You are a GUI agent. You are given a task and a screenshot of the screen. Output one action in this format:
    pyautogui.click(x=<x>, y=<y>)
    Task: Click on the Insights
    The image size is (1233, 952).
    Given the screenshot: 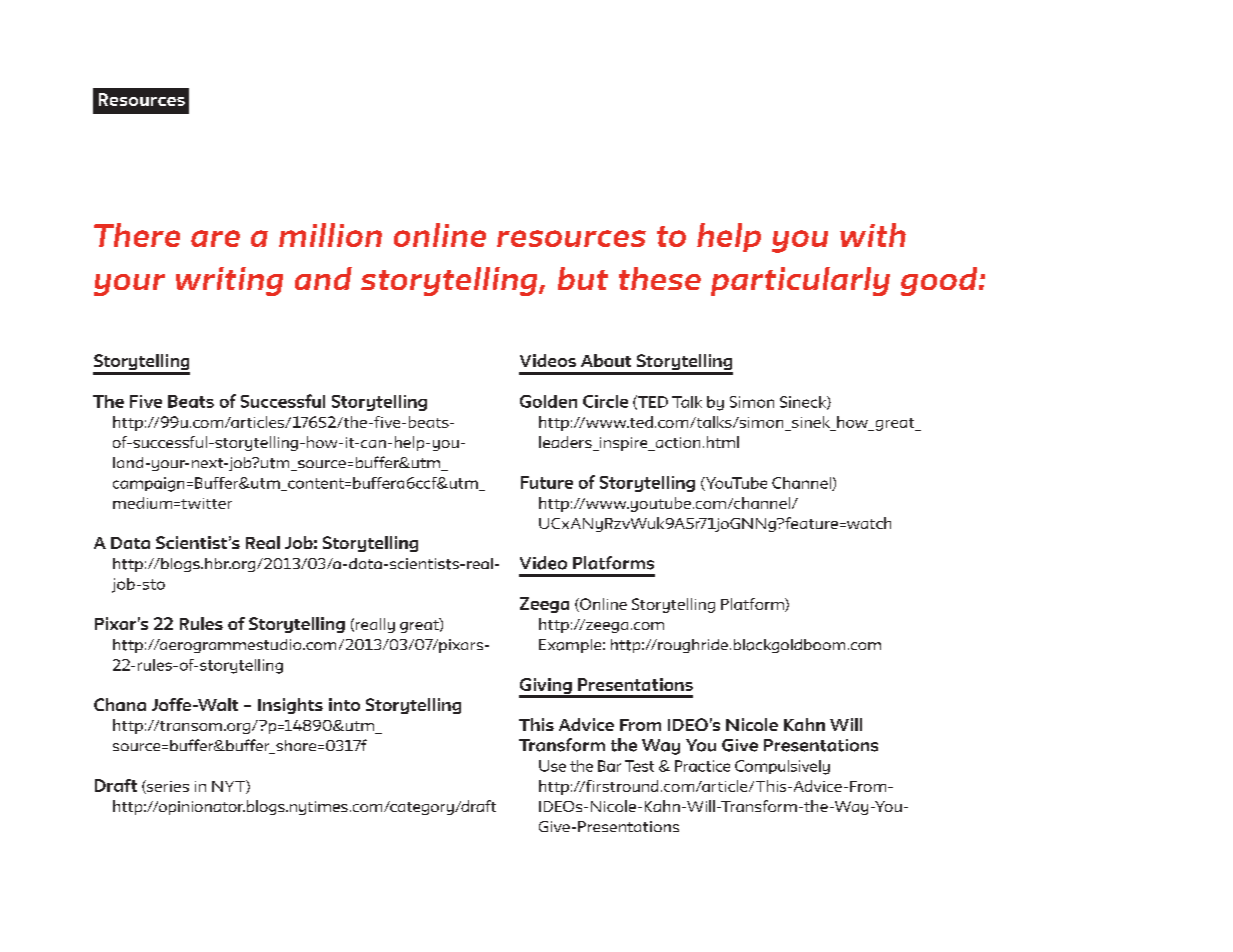 What is the action you would take?
    pyautogui.click(x=290, y=706)
